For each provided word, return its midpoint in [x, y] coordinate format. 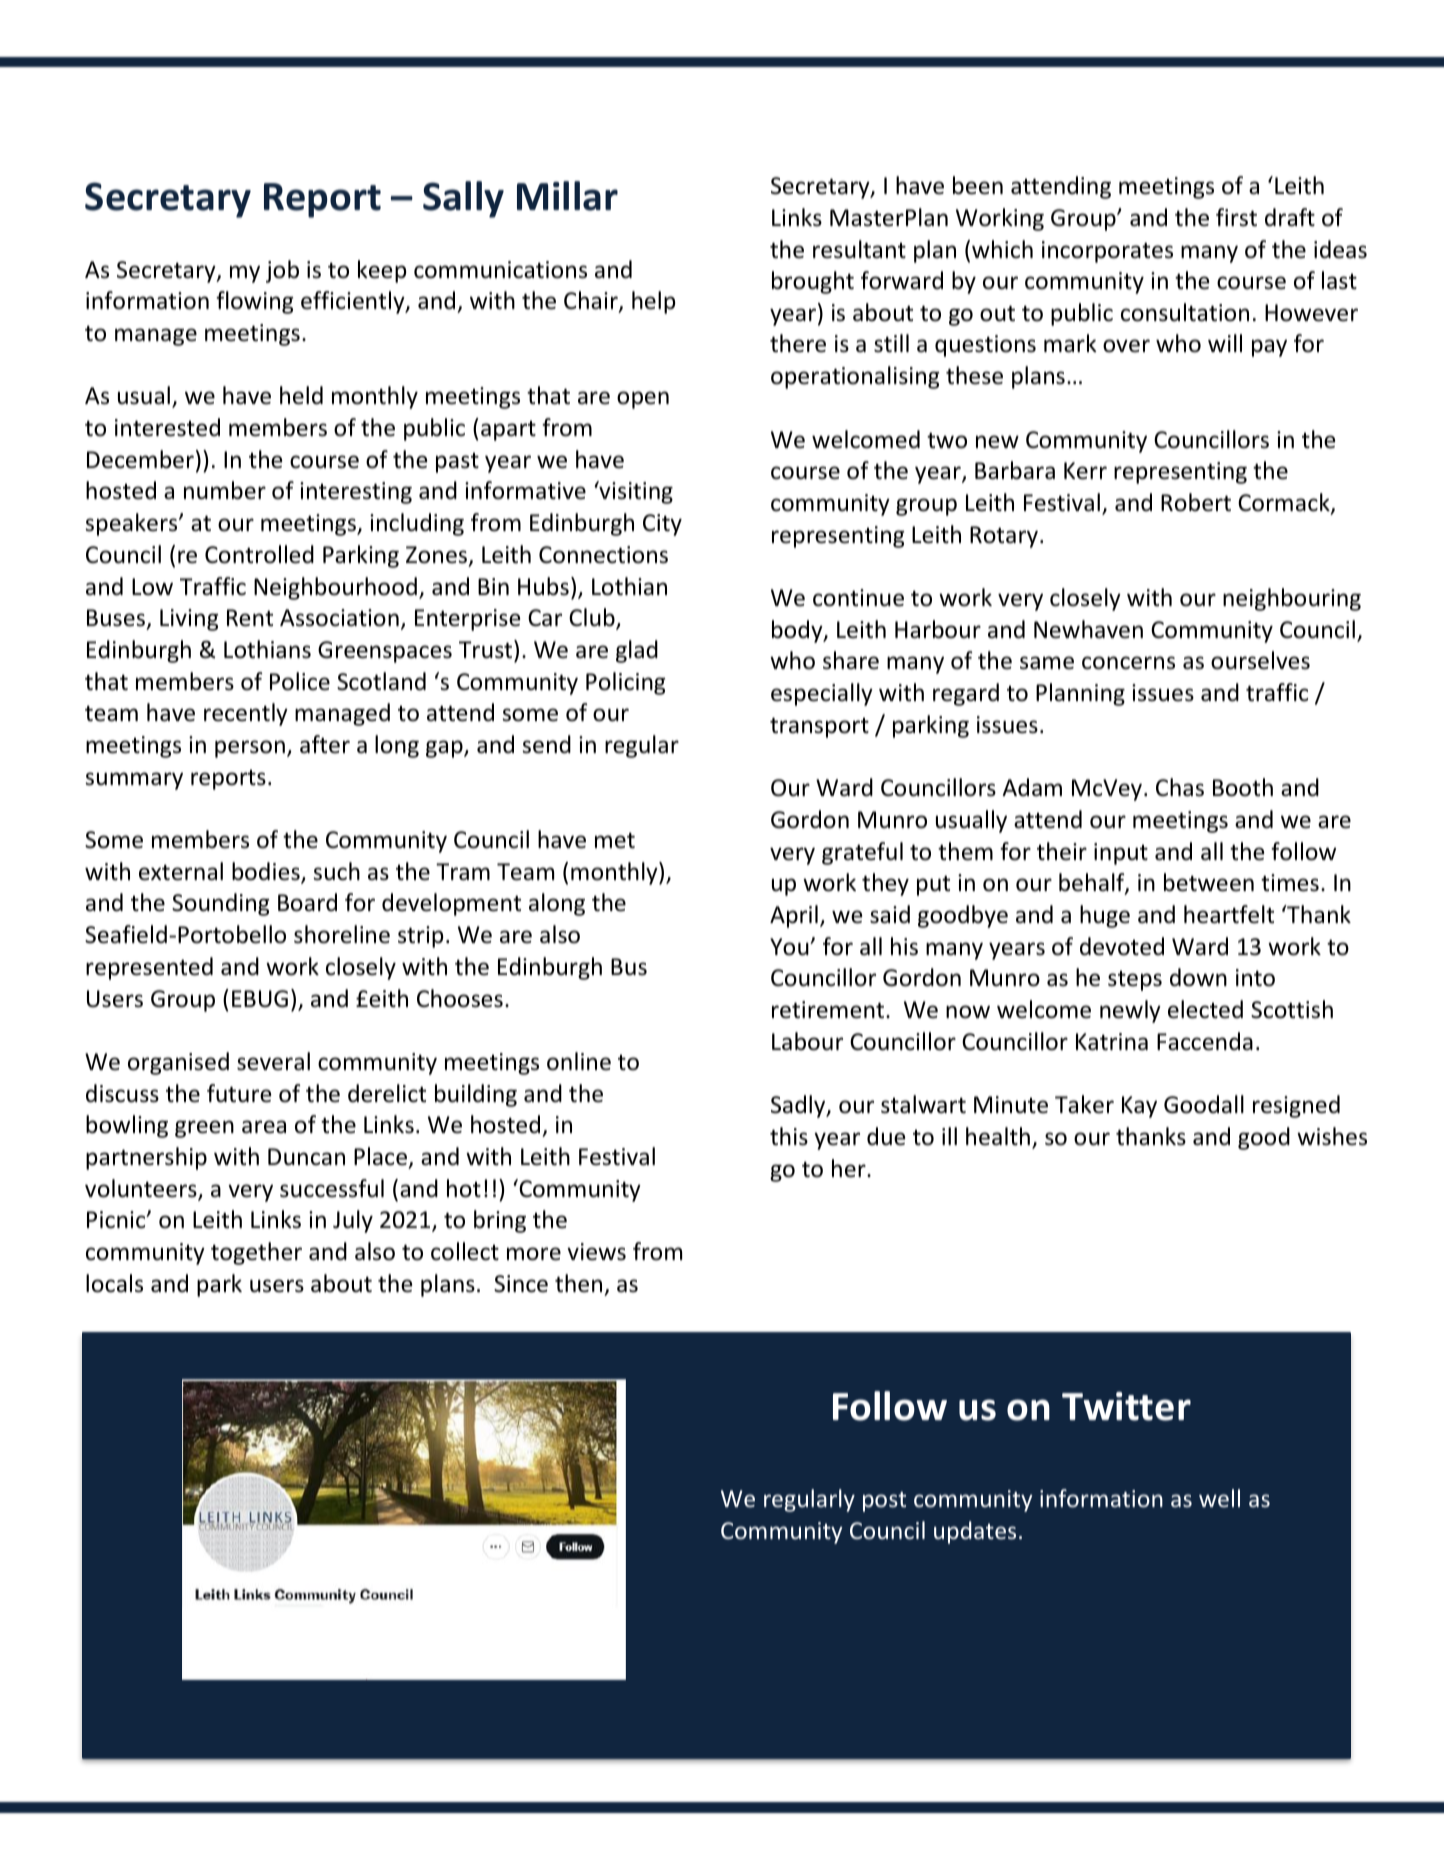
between [1209, 882]
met [615, 840]
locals [114, 1283]
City [662, 525]
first [1236, 217]
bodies [267, 872]
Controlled [259, 554]
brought [813, 282]
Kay [1139, 1107]
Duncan [306, 1157]
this [789, 1136]
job [282, 271]
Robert [1196, 502]
